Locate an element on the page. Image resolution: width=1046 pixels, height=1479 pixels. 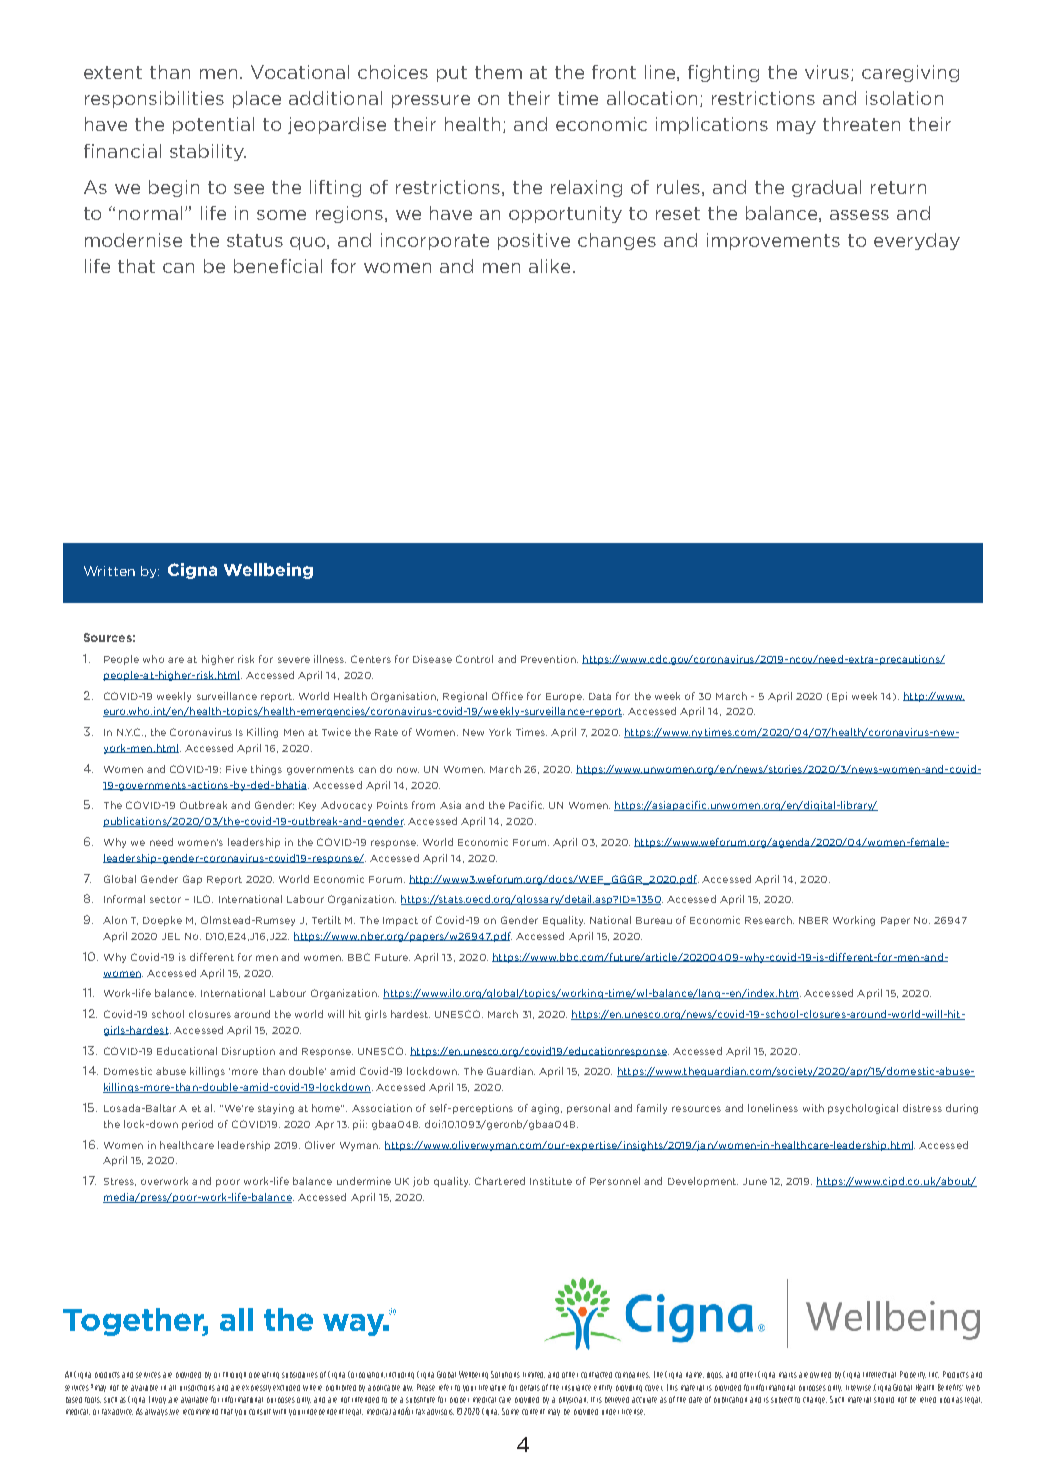
potential is located at coordinates (213, 125).
